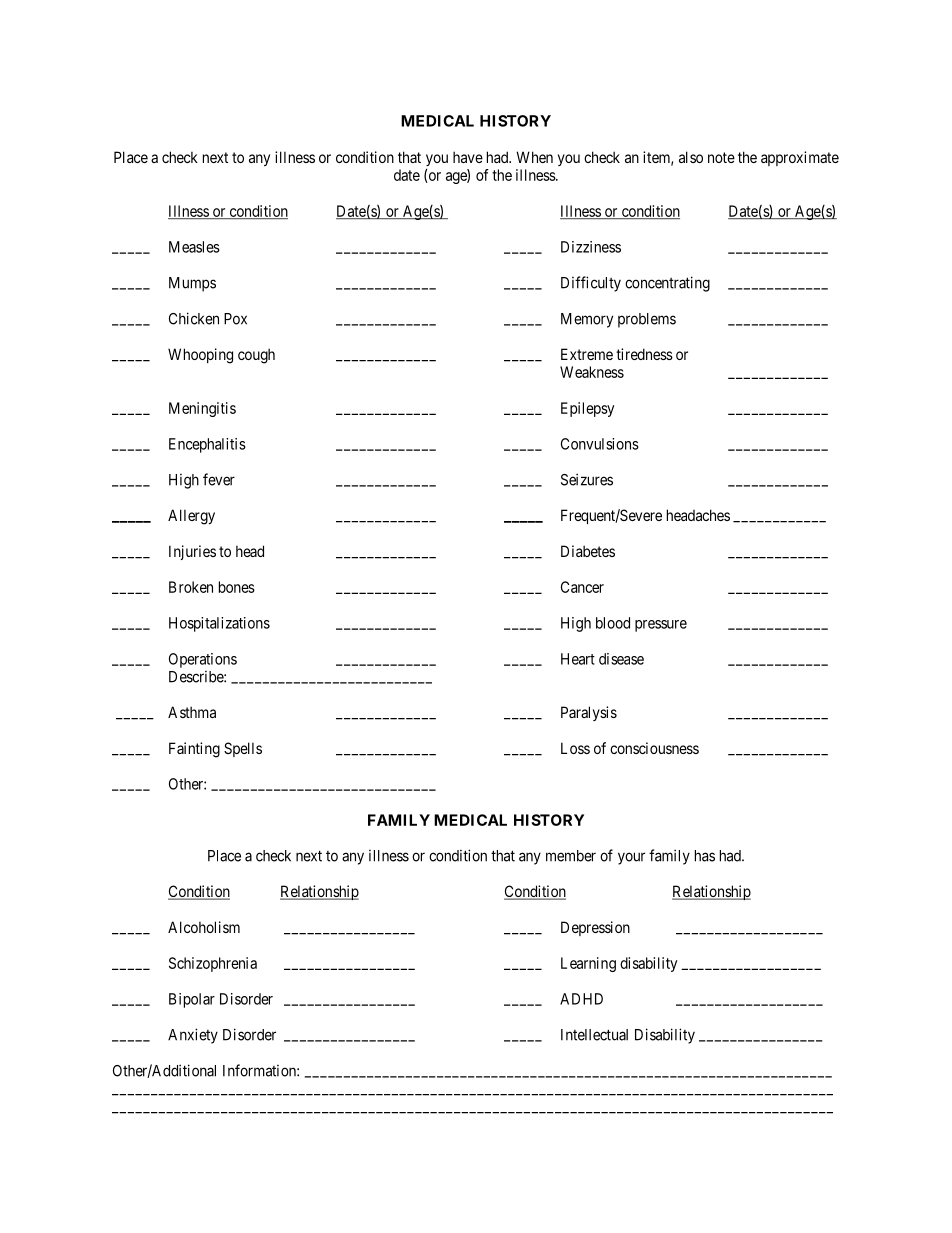 This screenshot has height=1233, width=952. What do you see at coordinates (192, 1000) in the screenshot?
I see `Bipolar` at bounding box center [192, 1000].
